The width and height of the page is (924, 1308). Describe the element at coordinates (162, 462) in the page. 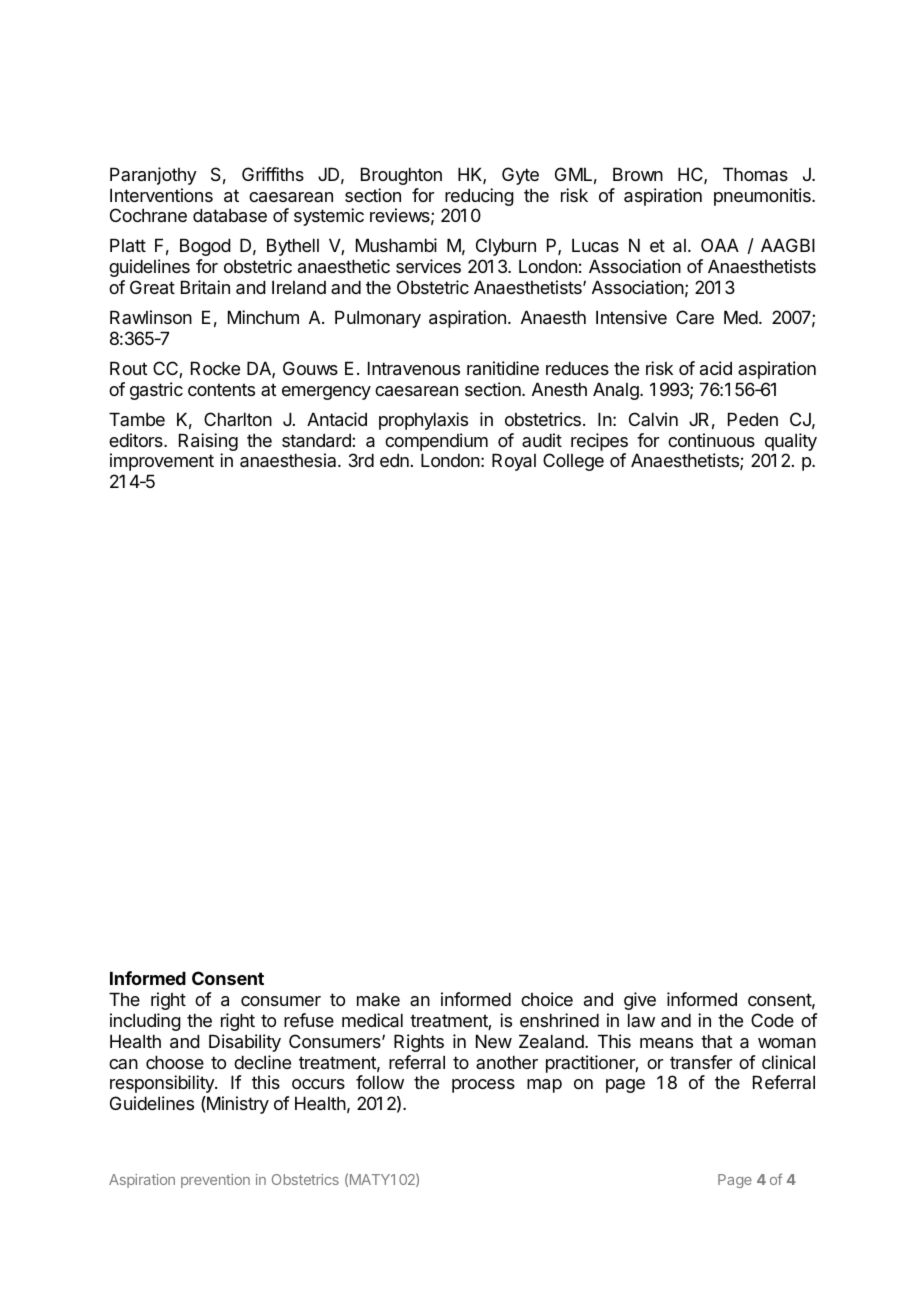

I see `improvement` at that location.
